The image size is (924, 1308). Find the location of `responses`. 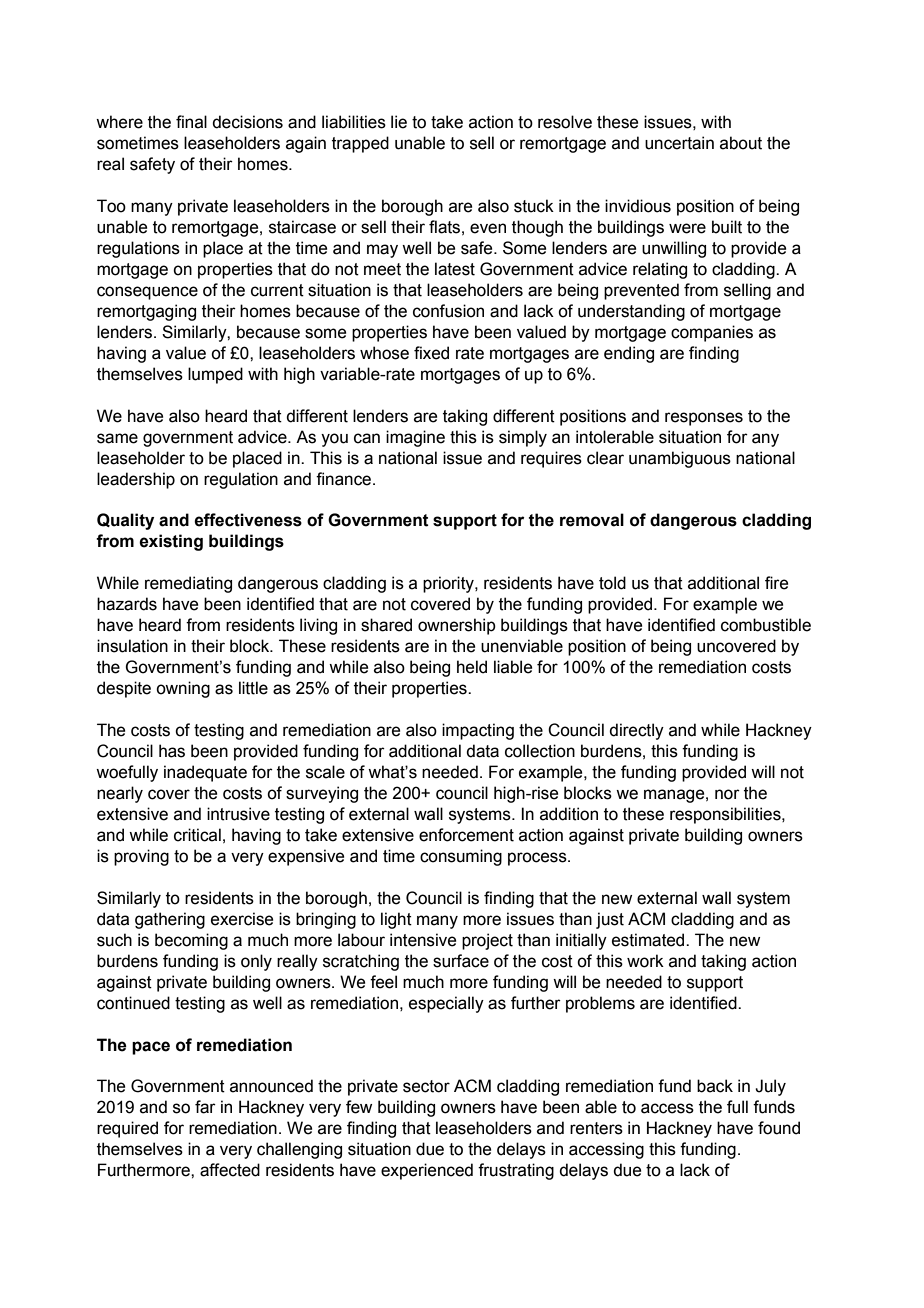

responses is located at coordinates (704, 419).
